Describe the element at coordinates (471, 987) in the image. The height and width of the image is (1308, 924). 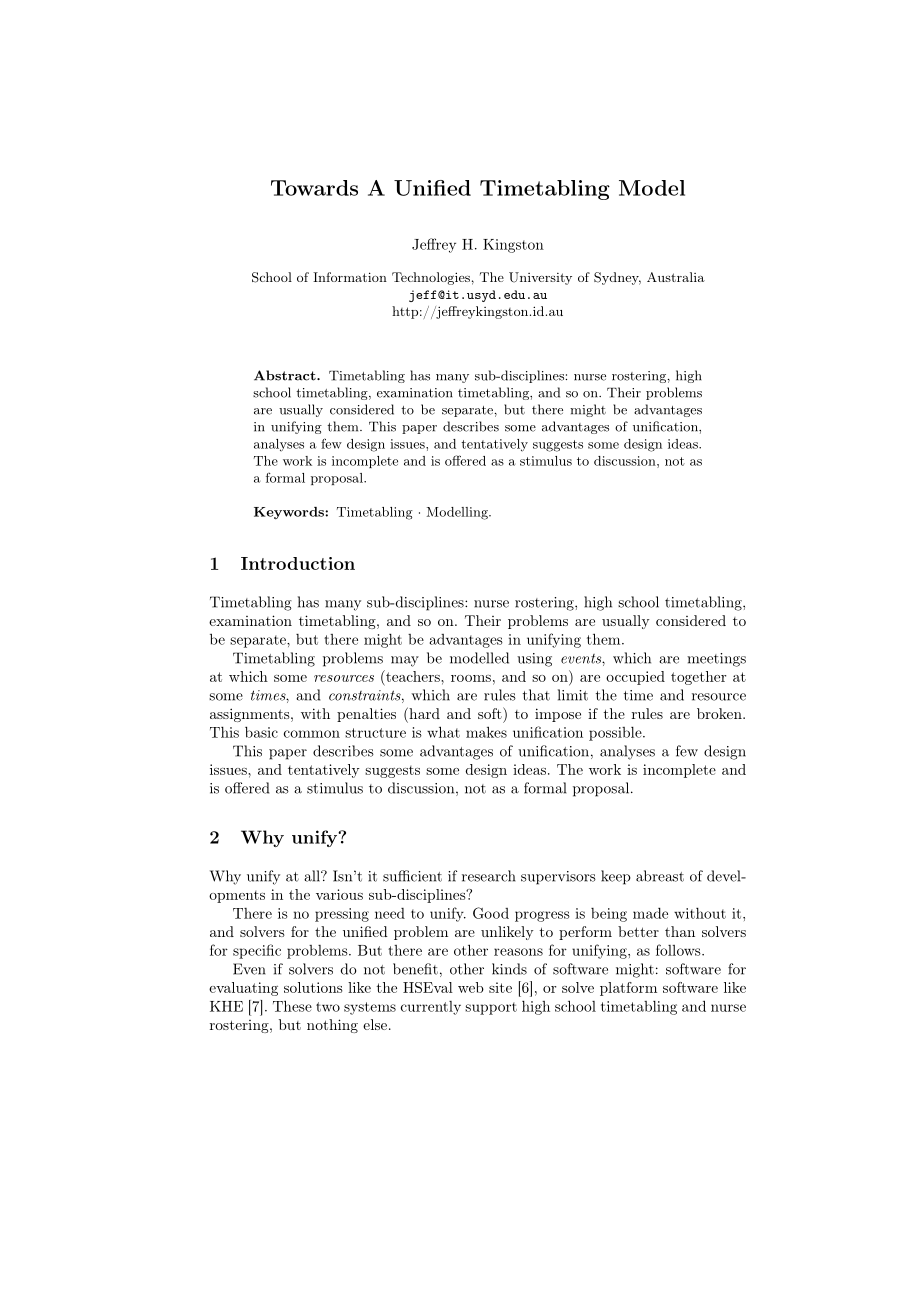
I see `web` at that location.
